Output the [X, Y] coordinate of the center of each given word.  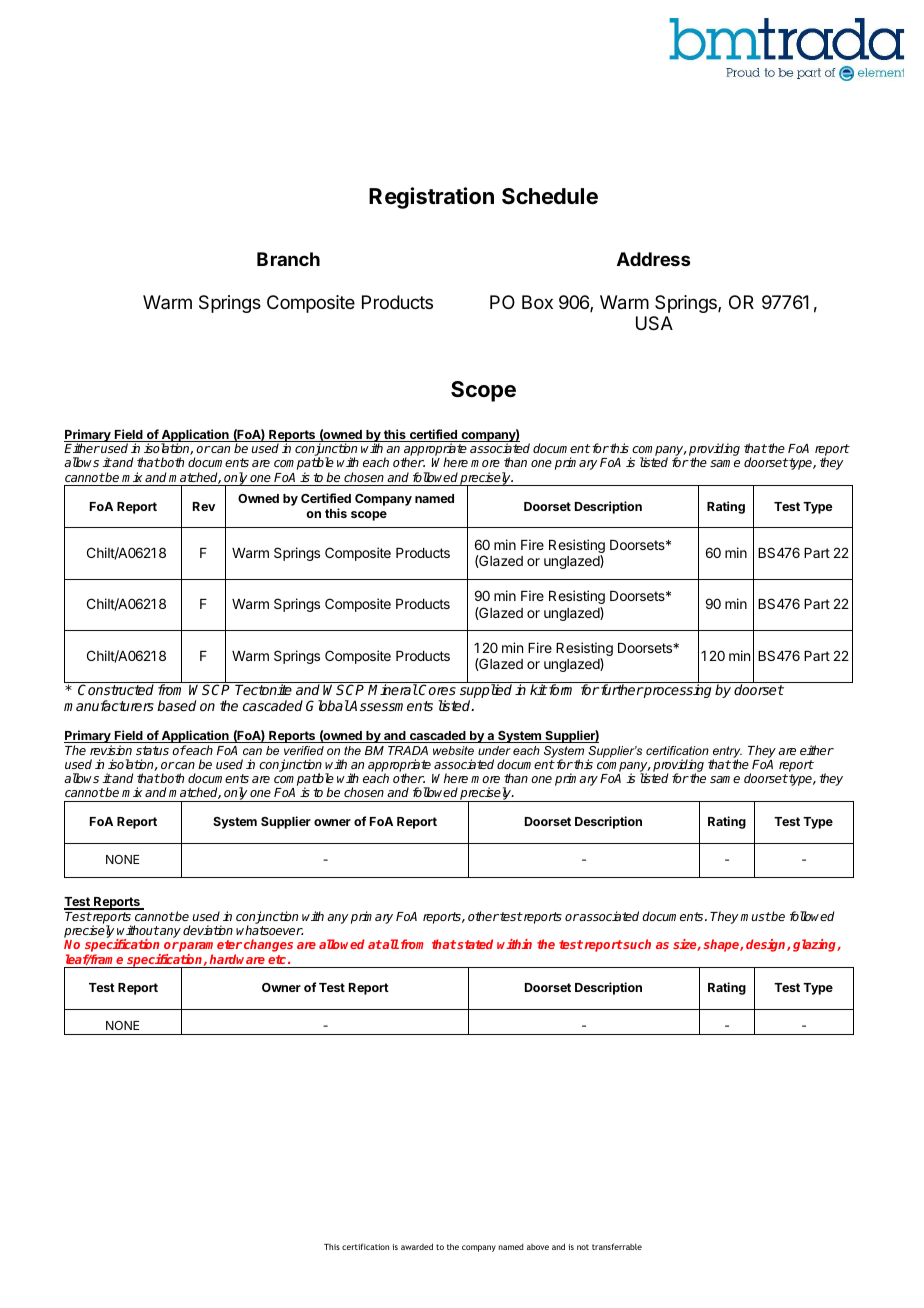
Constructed [116, 689]
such [636, 944]
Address [653, 259]
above [538, 1247]
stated [475, 944]
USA [654, 323]
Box [537, 302]
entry [727, 753]
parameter [210, 947]
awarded [417, 1246]
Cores [436, 689]
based [176, 705]
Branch [288, 259]
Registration [431, 198]
